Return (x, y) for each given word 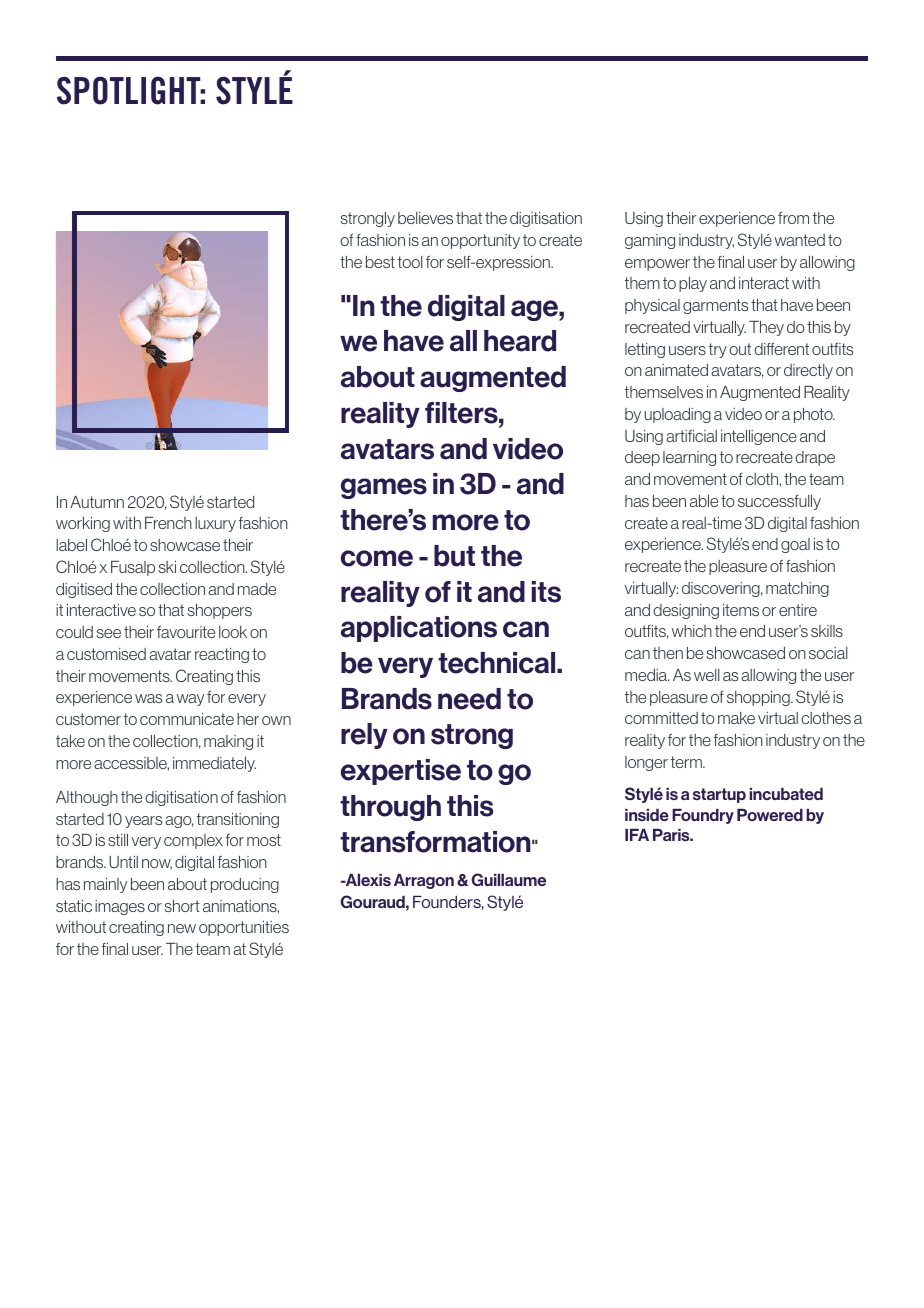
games (384, 488)
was (149, 698)
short (182, 906)
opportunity (480, 241)
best (380, 262)
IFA (637, 835)
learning (689, 458)
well (707, 675)
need (469, 699)
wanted (800, 240)
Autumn (97, 502)
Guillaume (508, 879)
